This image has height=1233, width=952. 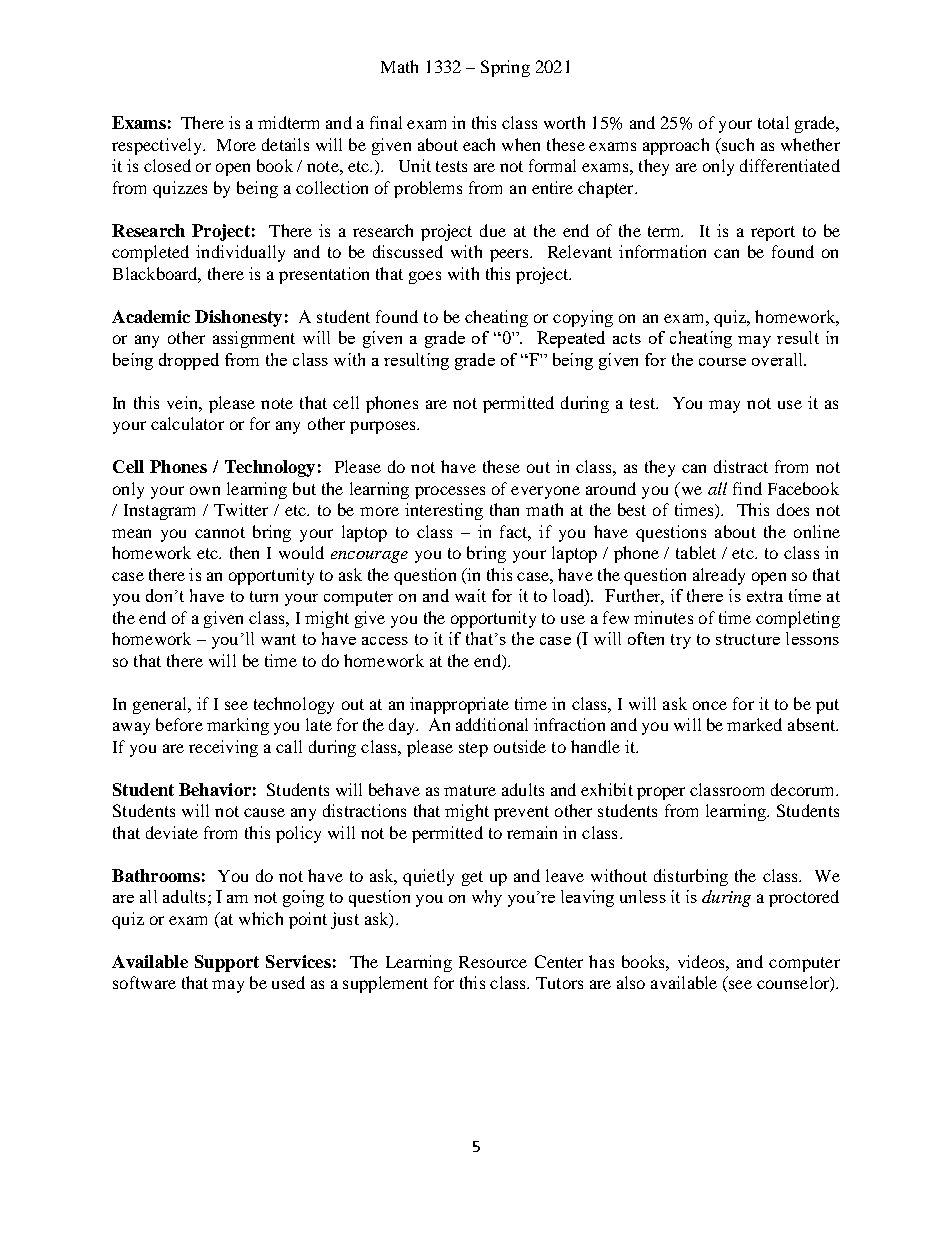 I want to click on respectively, so click(x=158, y=146).
